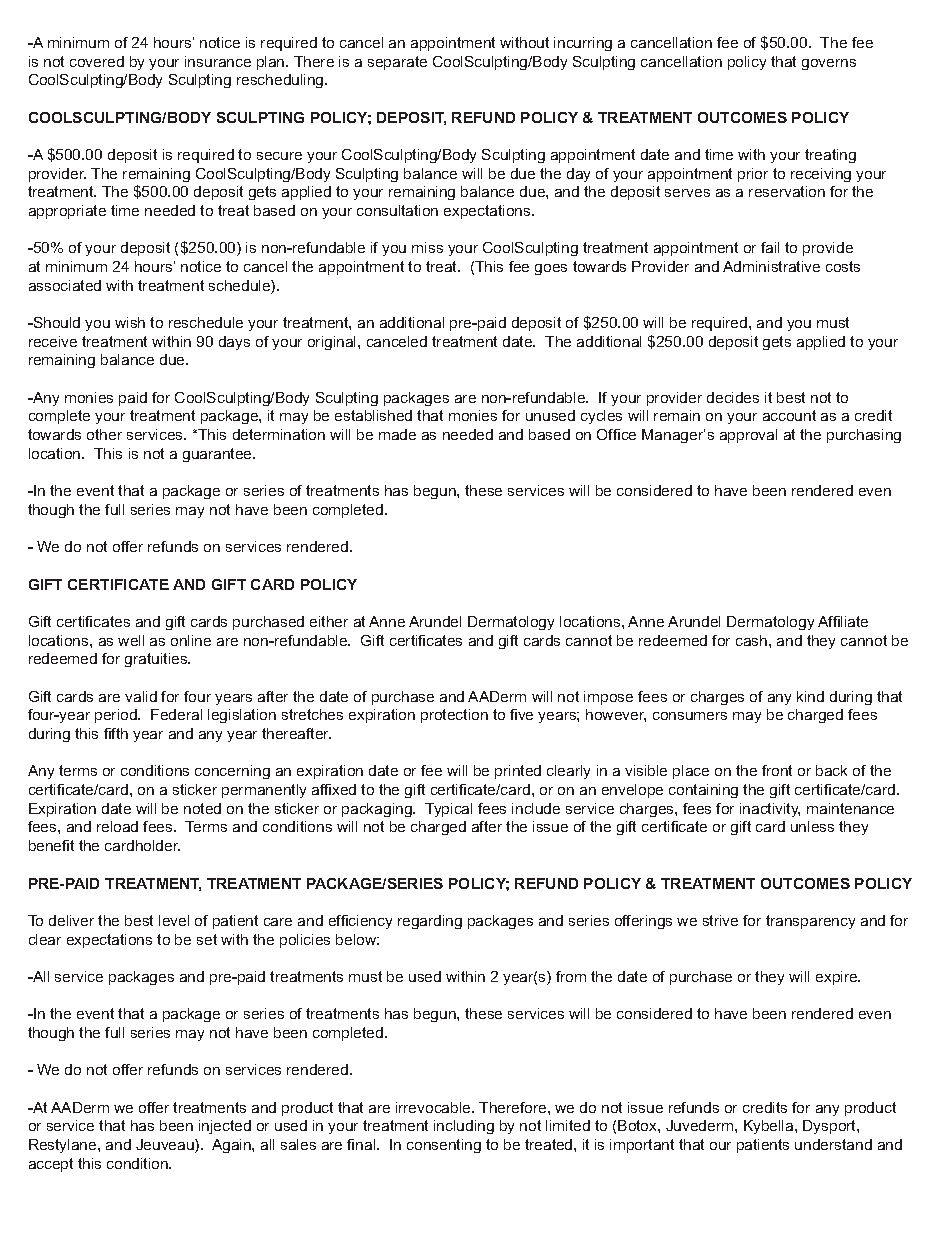  What do you see at coordinates (329, 621) in the image?
I see `either` at bounding box center [329, 621].
